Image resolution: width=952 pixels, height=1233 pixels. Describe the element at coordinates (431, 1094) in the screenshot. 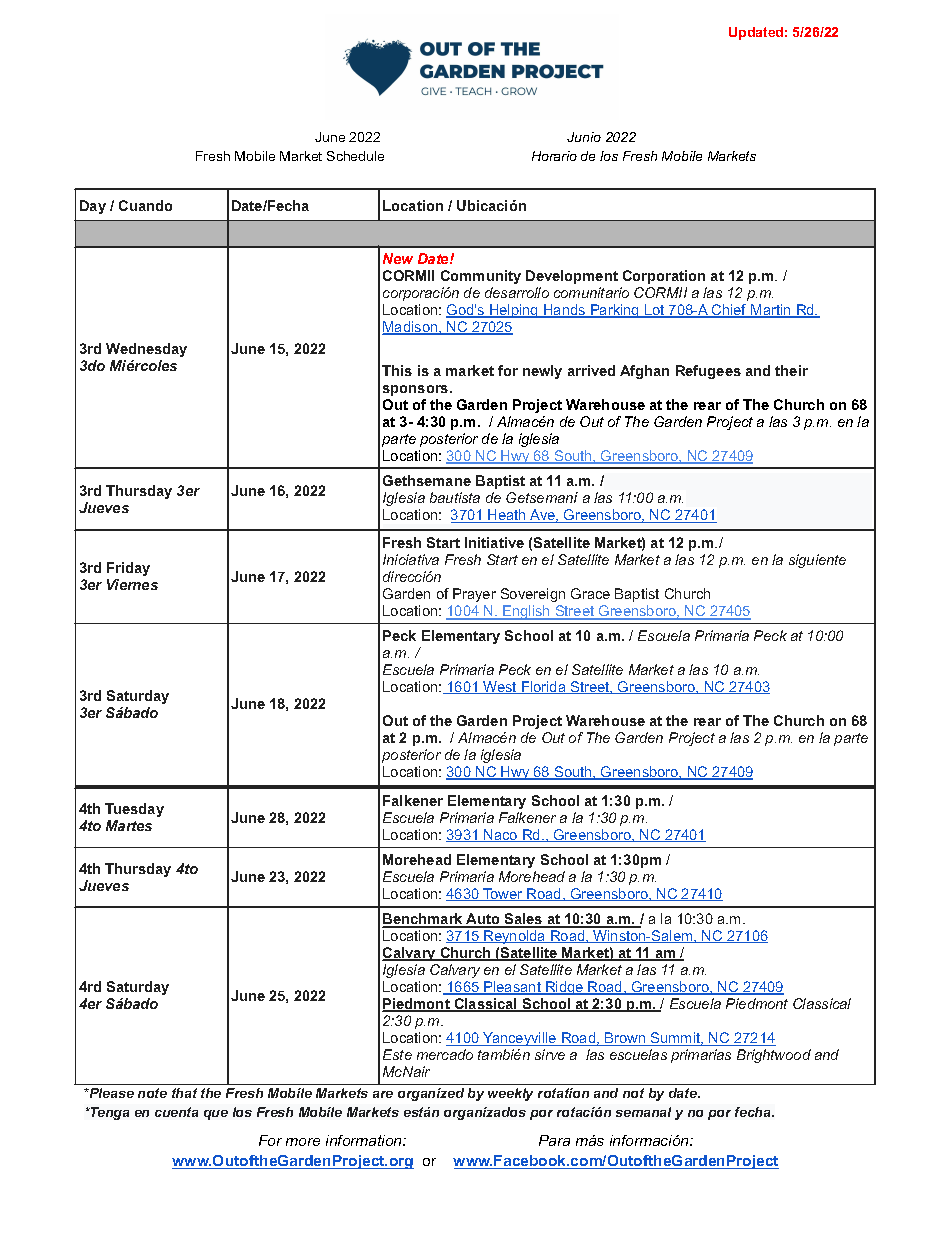

I see `organized` at that location.
